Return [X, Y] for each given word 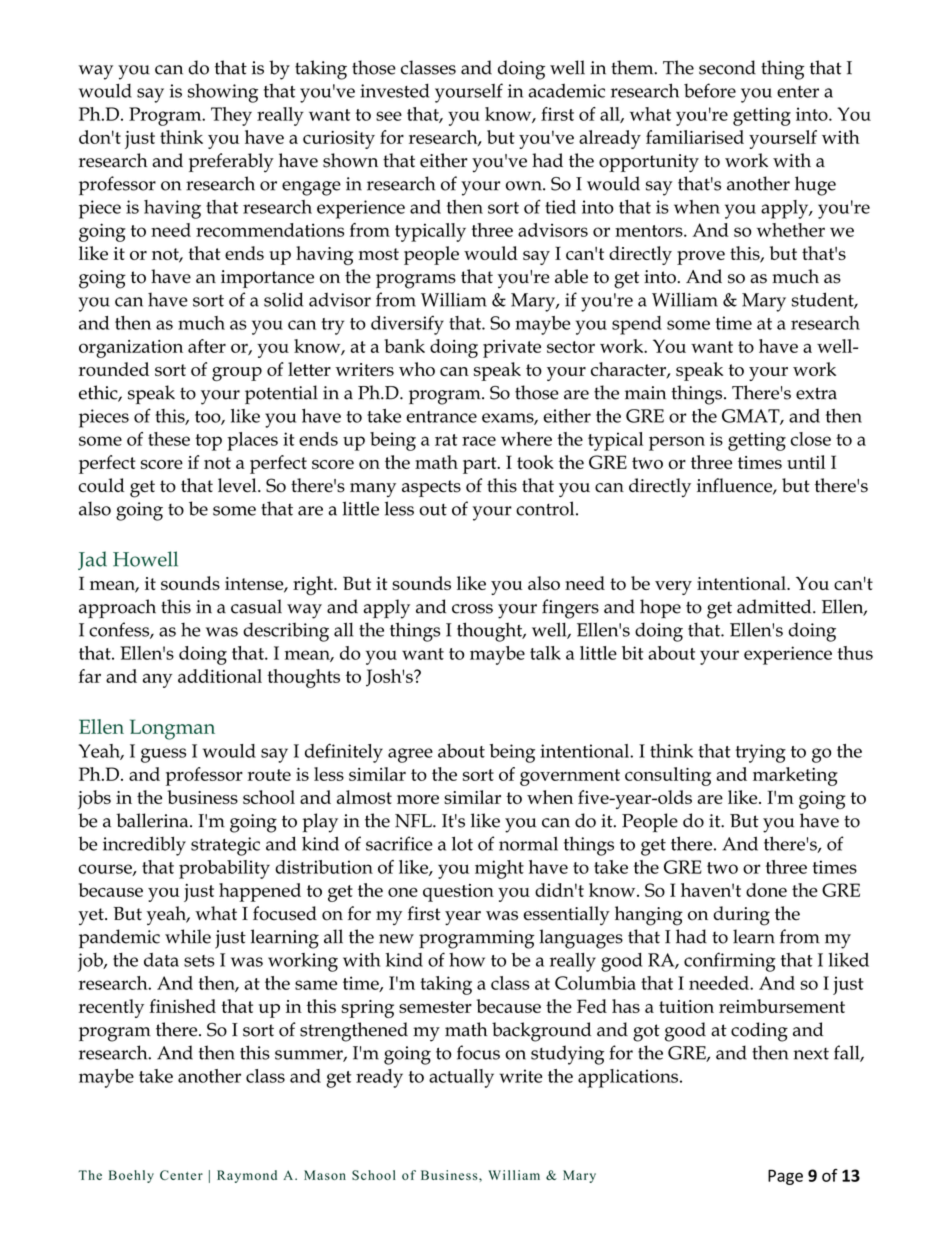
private [512, 349]
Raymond [247, 1176]
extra [816, 393]
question [458, 893]
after [207, 346]
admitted [775, 606]
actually [461, 1078]
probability [224, 869]
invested [394, 90]
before [710, 90]
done [766, 890]
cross [472, 609]
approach [117, 608]
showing [223, 93]
